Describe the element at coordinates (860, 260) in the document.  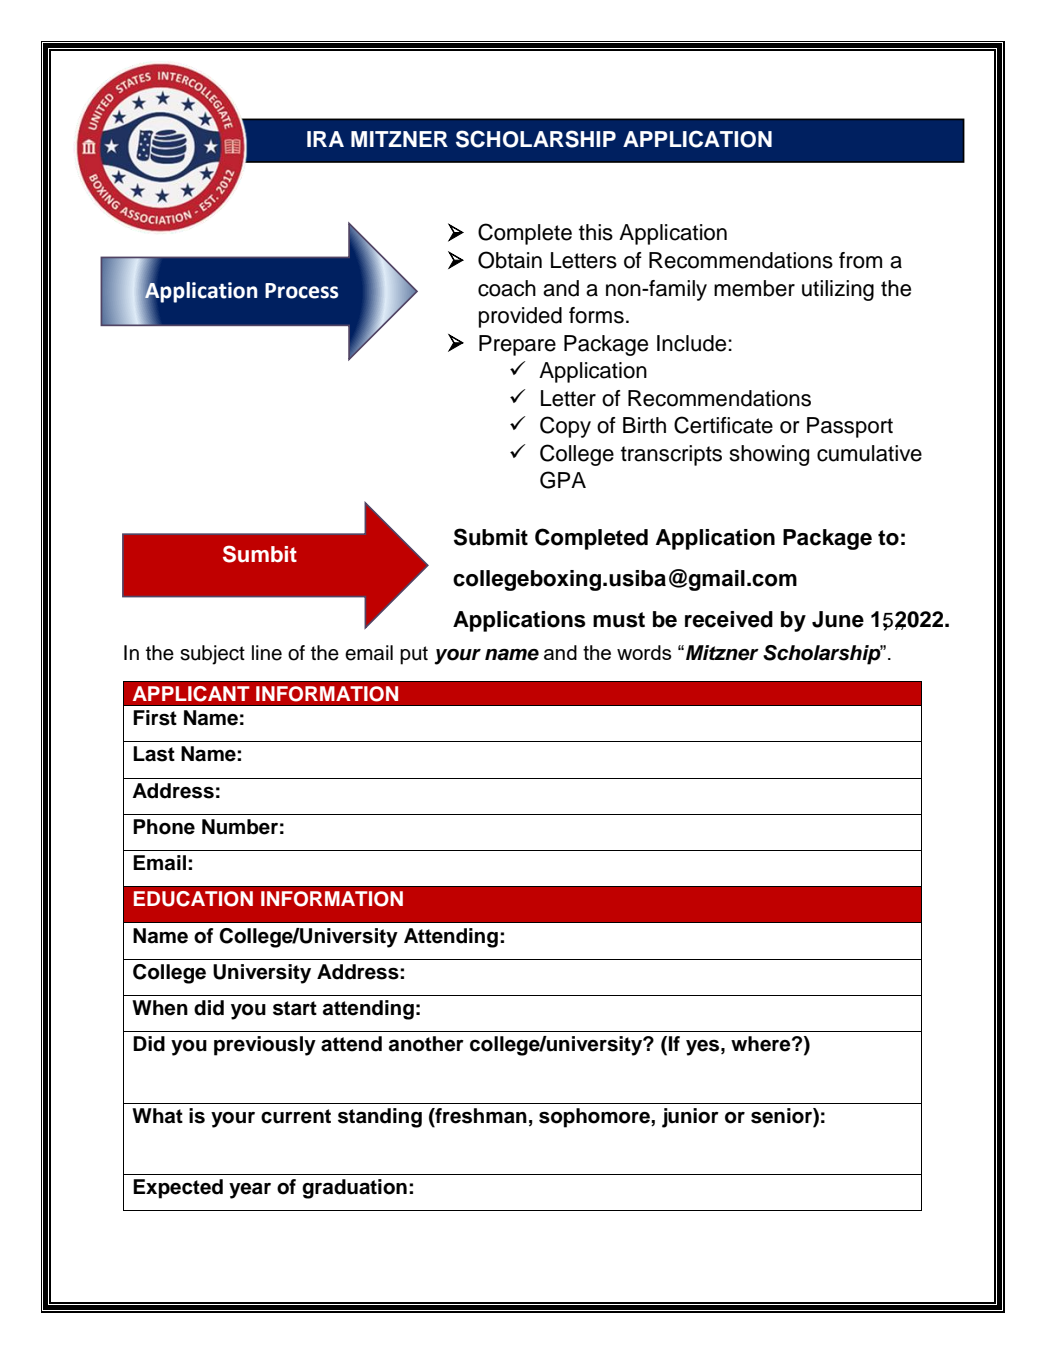
I see `from` at that location.
